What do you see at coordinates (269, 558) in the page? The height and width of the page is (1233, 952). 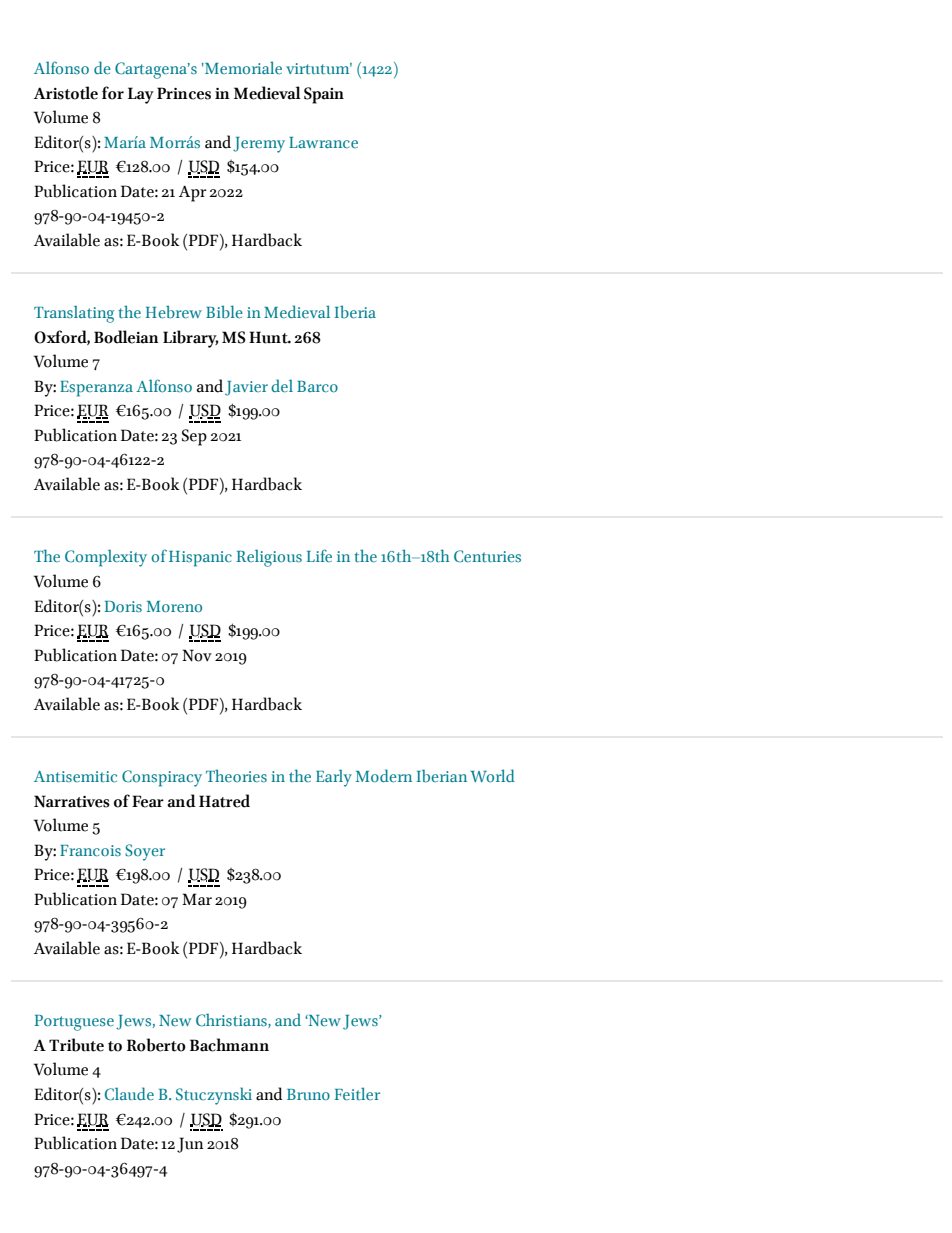 I see `Religious` at bounding box center [269, 558].
